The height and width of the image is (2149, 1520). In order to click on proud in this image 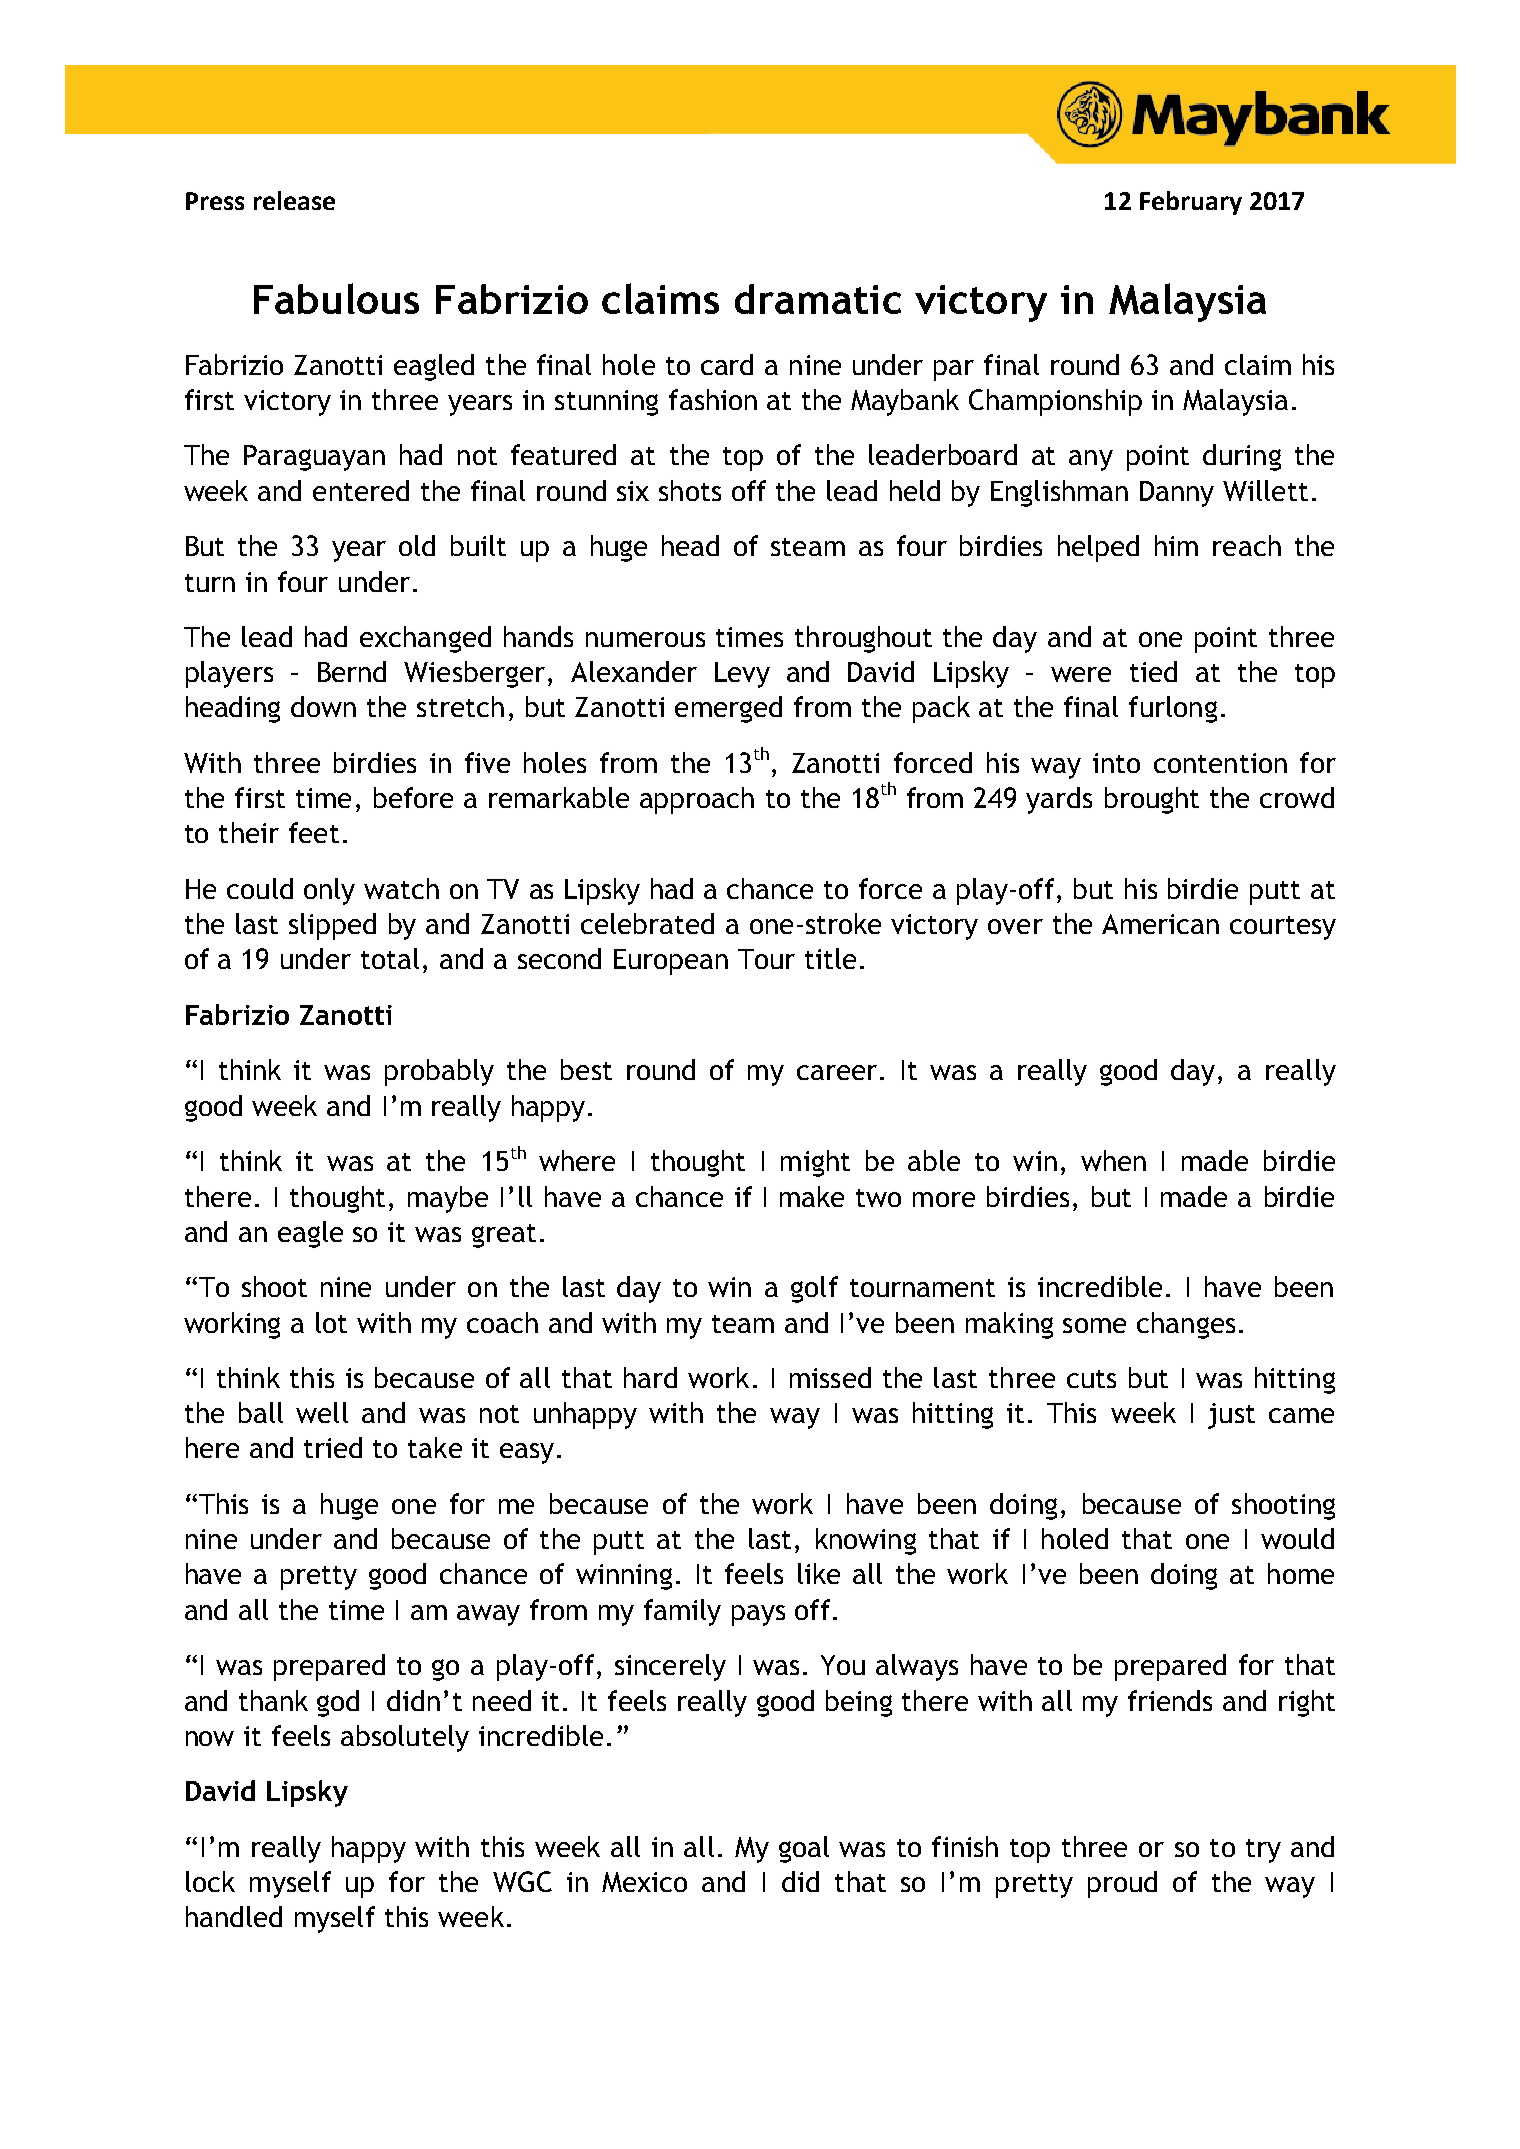, I will do `click(1122, 1884)`.
